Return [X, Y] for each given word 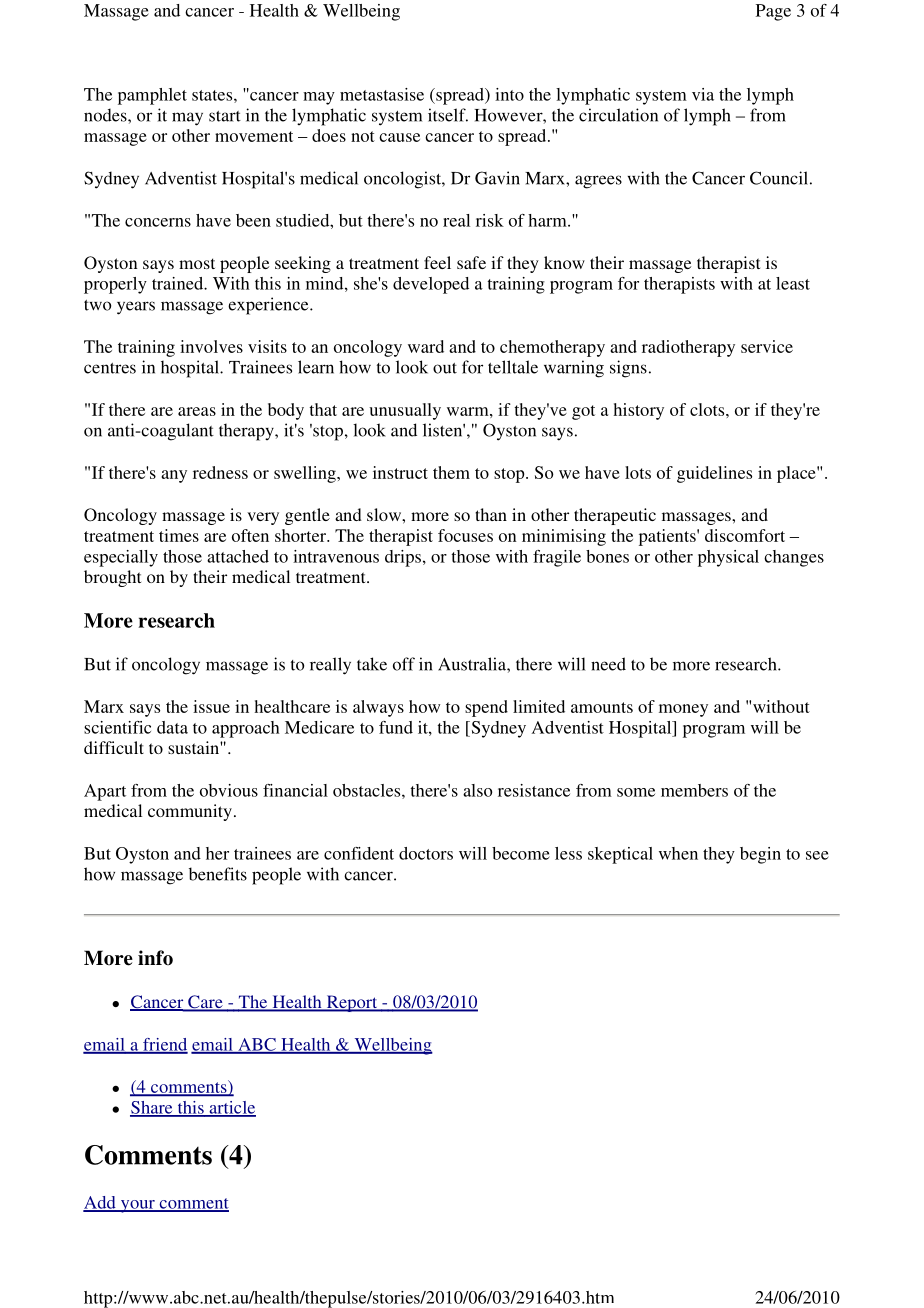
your [137, 1206]
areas [197, 411]
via [703, 94]
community [190, 812]
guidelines [714, 474]
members [694, 790]
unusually [405, 411]
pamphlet [152, 96]
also [477, 790]
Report [352, 1003]
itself [448, 115]
